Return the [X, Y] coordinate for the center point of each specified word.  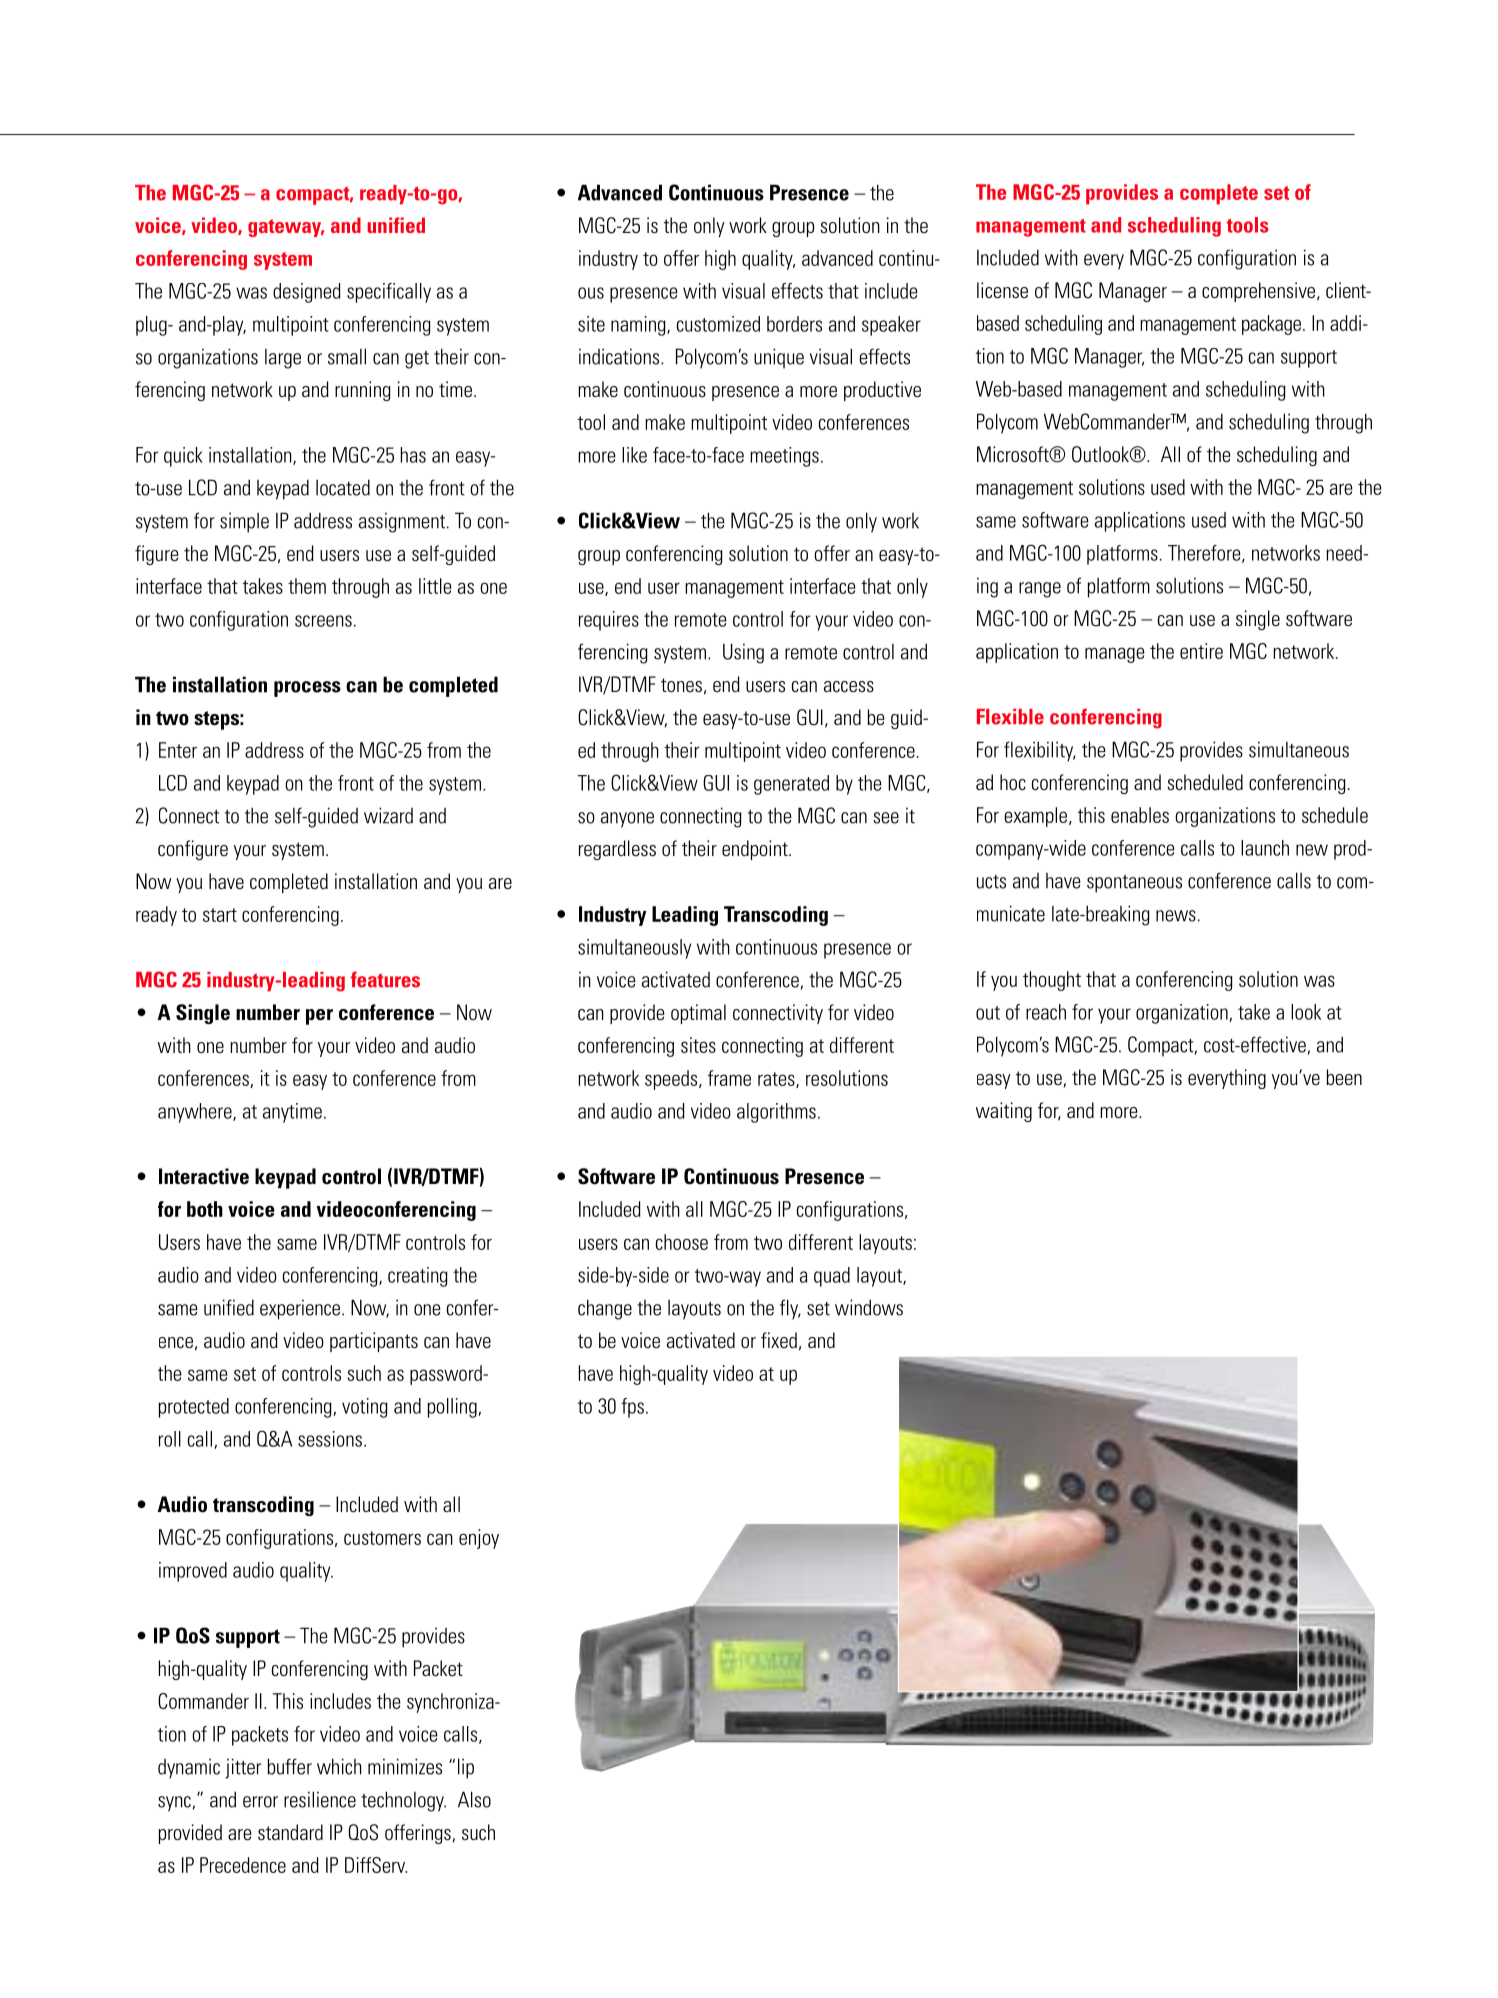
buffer [289, 1766]
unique [779, 358]
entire [1201, 651]
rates [777, 1080]
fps [632, 1408]
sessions [330, 1439]
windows [869, 1307]
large [283, 359]
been [1344, 1077]
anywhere [196, 1113]
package [1271, 325]
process [307, 689]
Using [743, 653]
